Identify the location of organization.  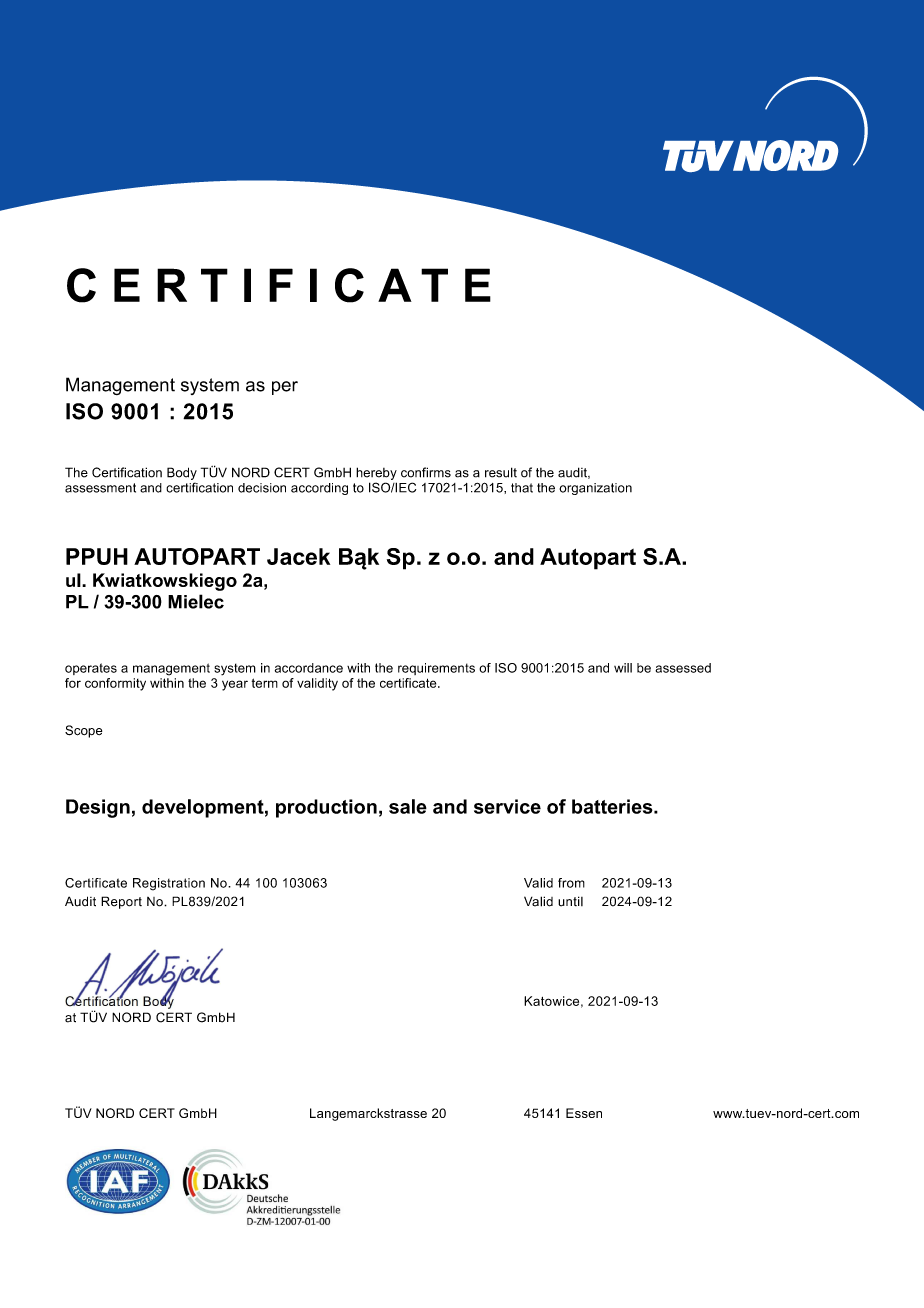
(595, 489).
